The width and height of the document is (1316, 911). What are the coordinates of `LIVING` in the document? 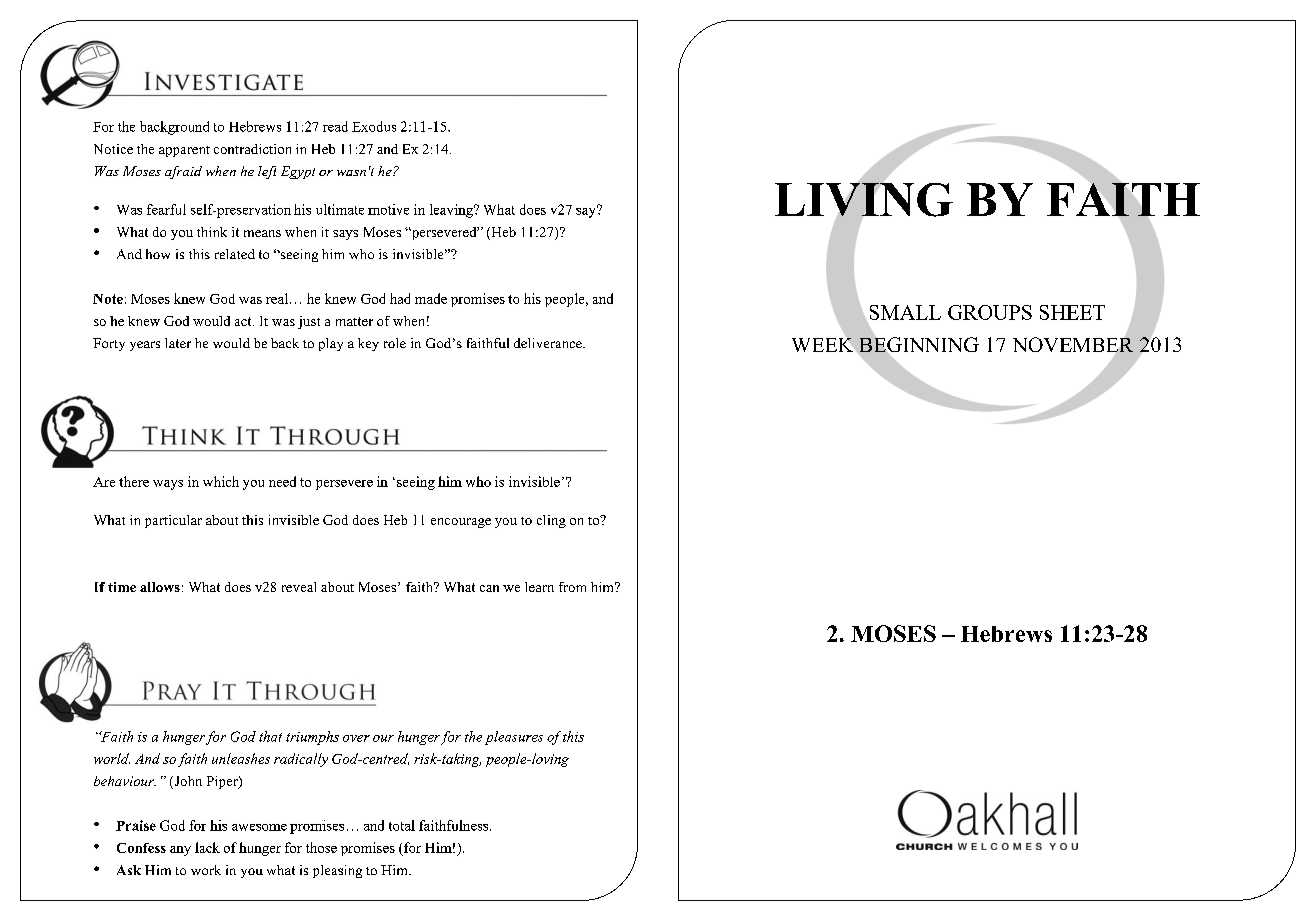 It's located at (864, 199).
